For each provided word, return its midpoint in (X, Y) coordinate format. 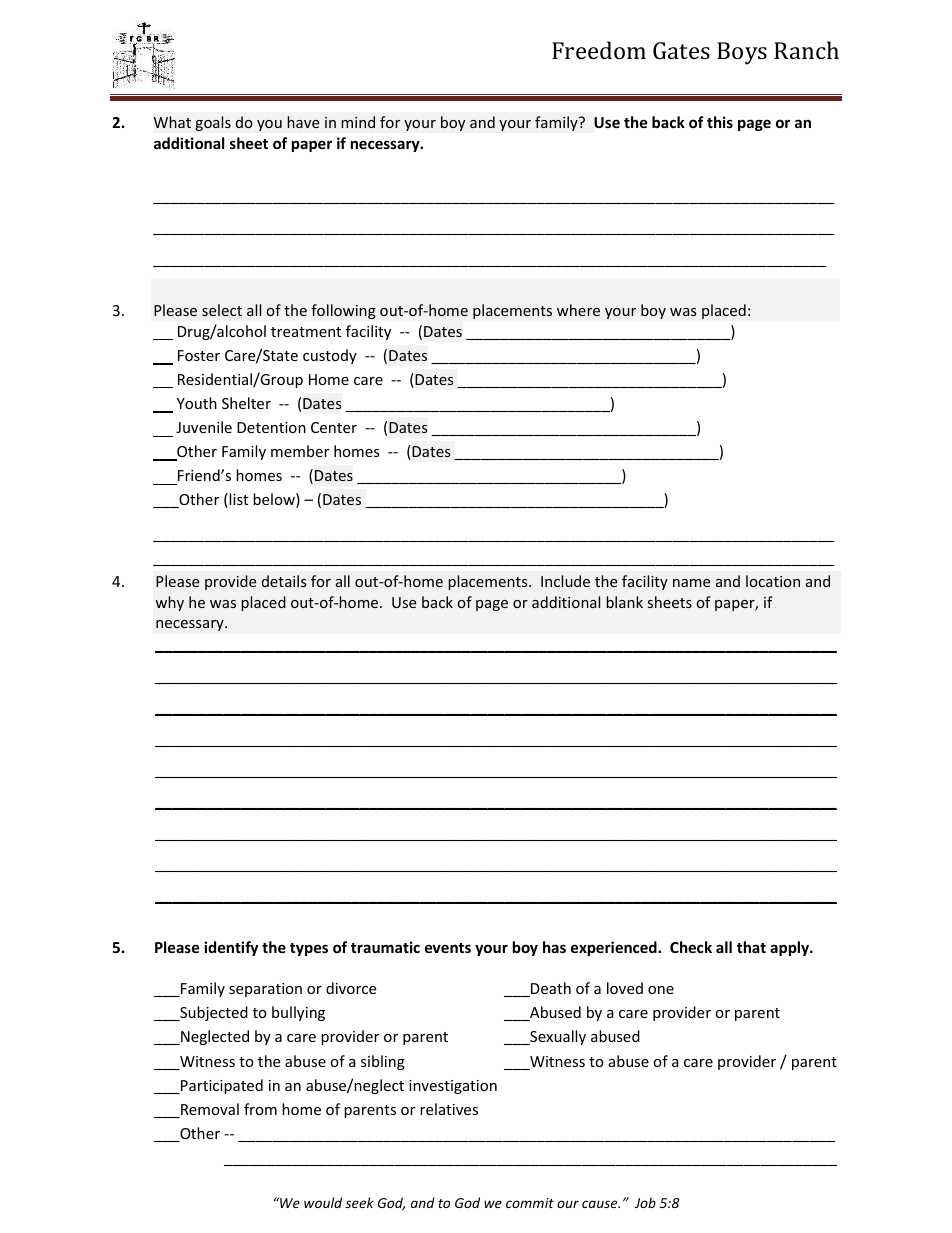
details (284, 581)
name (691, 583)
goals (213, 123)
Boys (742, 53)
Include (565, 581)
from (260, 1109)
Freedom (599, 50)
